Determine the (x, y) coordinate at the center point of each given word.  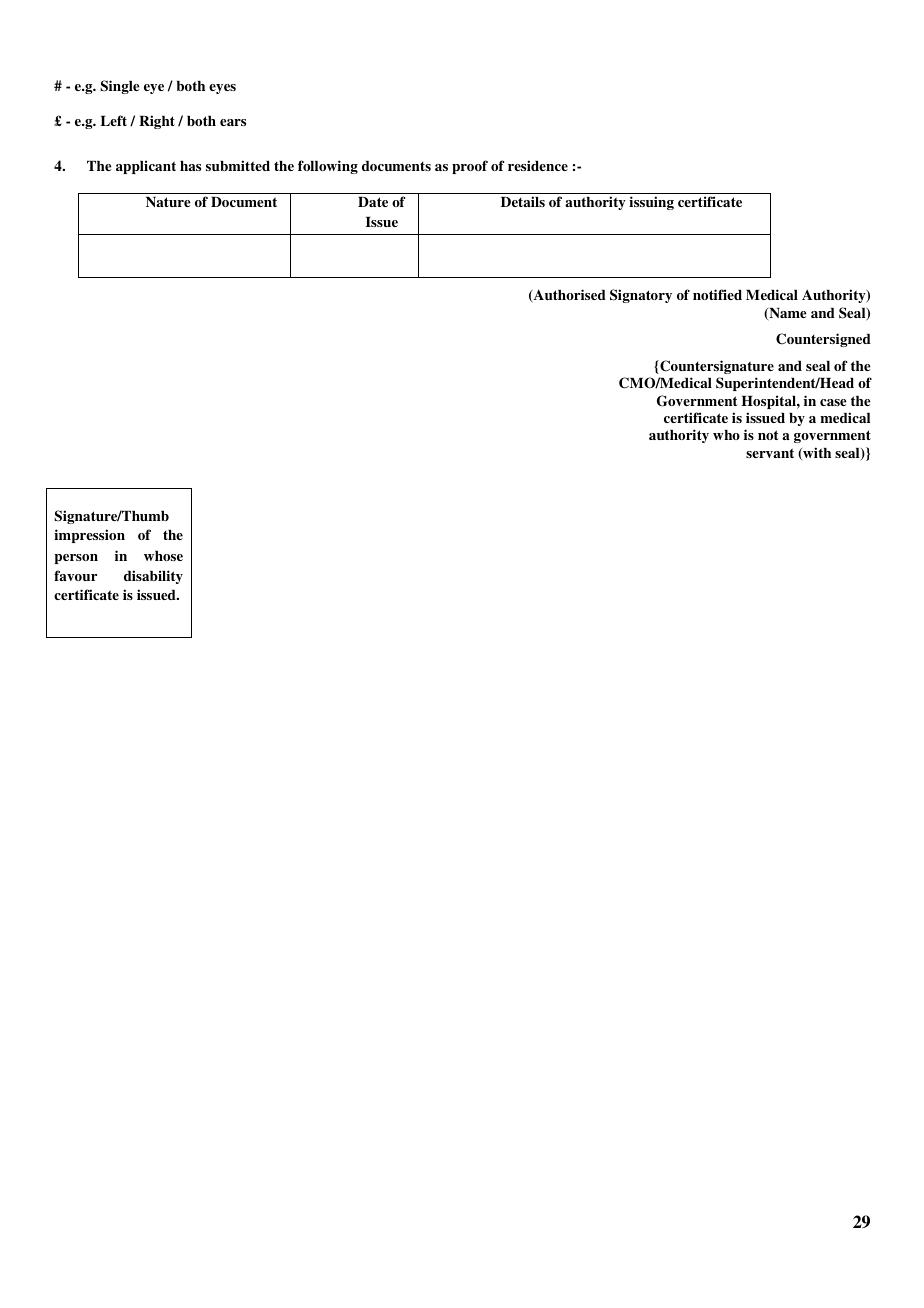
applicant (146, 167)
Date (373, 202)
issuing (651, 203)
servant (770, 453)
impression (89, 536)
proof (470, 167)
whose (163, 556)
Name (786, 314)
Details (523, 201)
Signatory (641, 296)
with (816, 453)
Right (157, 122)
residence (538, 165)
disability (153, 577)
